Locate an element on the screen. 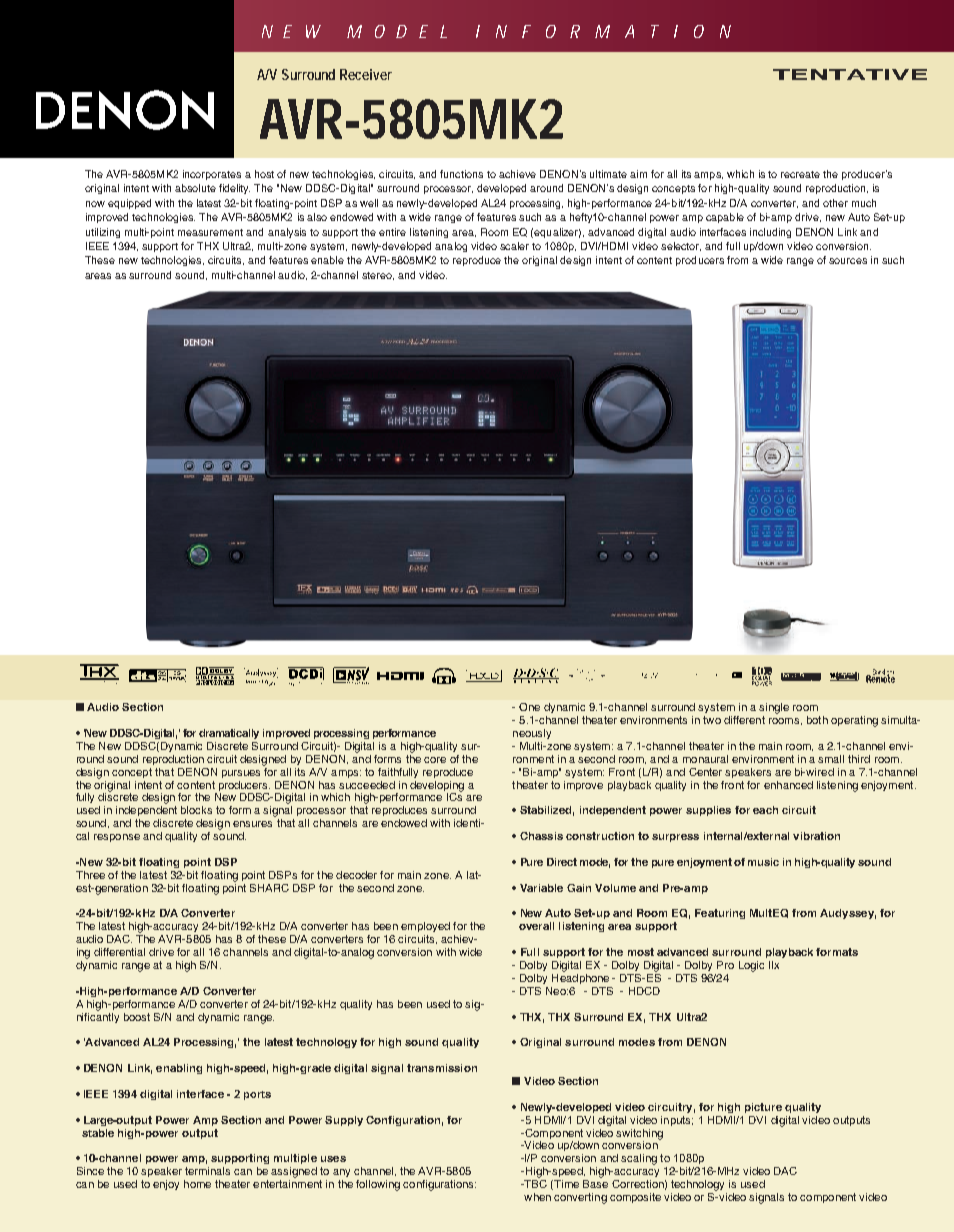 The image size is (954, 1232). scaler is located at coordinates (514, 246).
